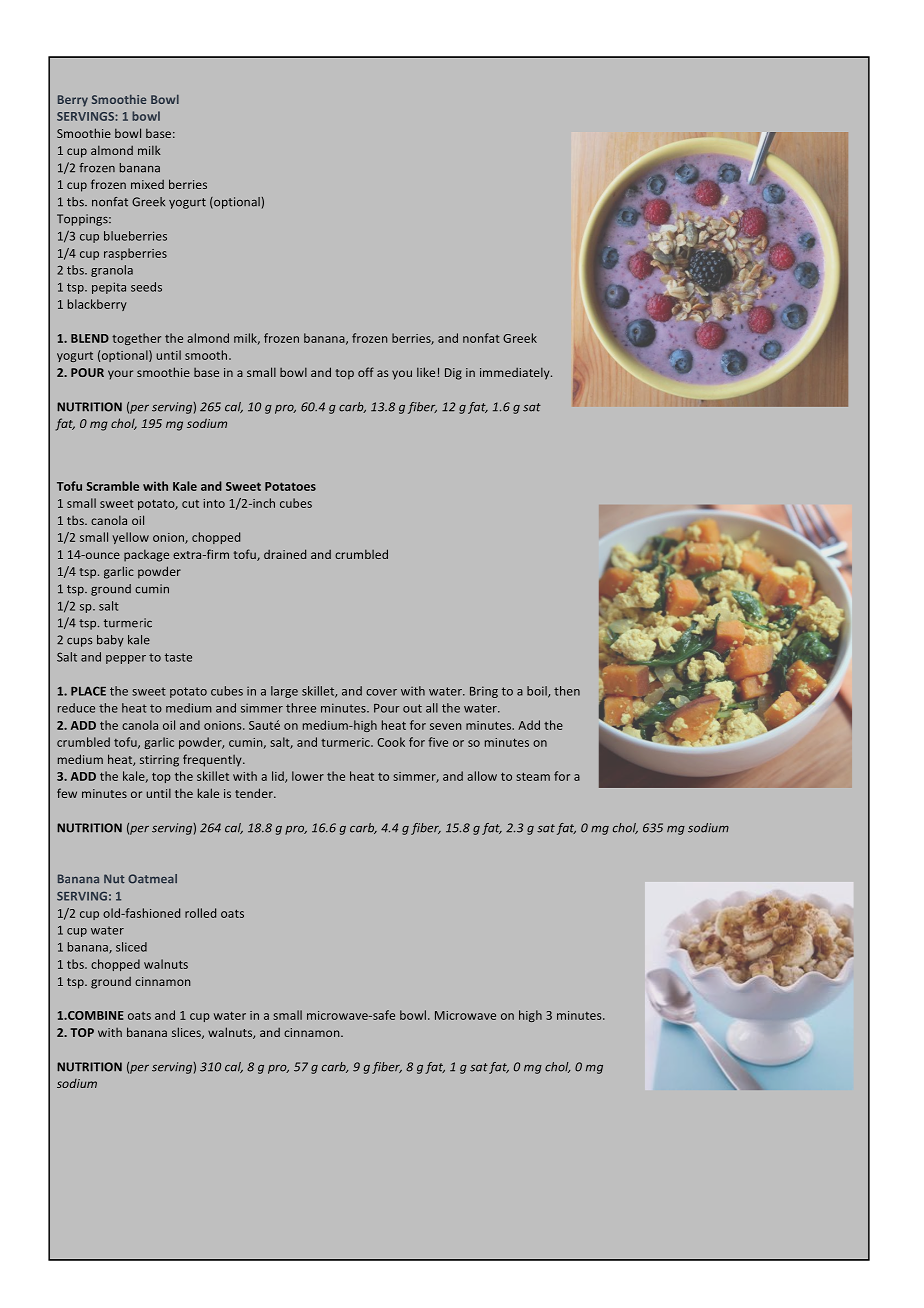 The image size is (924, 1308). Describe the element at coordinates (484, 692) in the screenshot. I see `Bring` at that location.
